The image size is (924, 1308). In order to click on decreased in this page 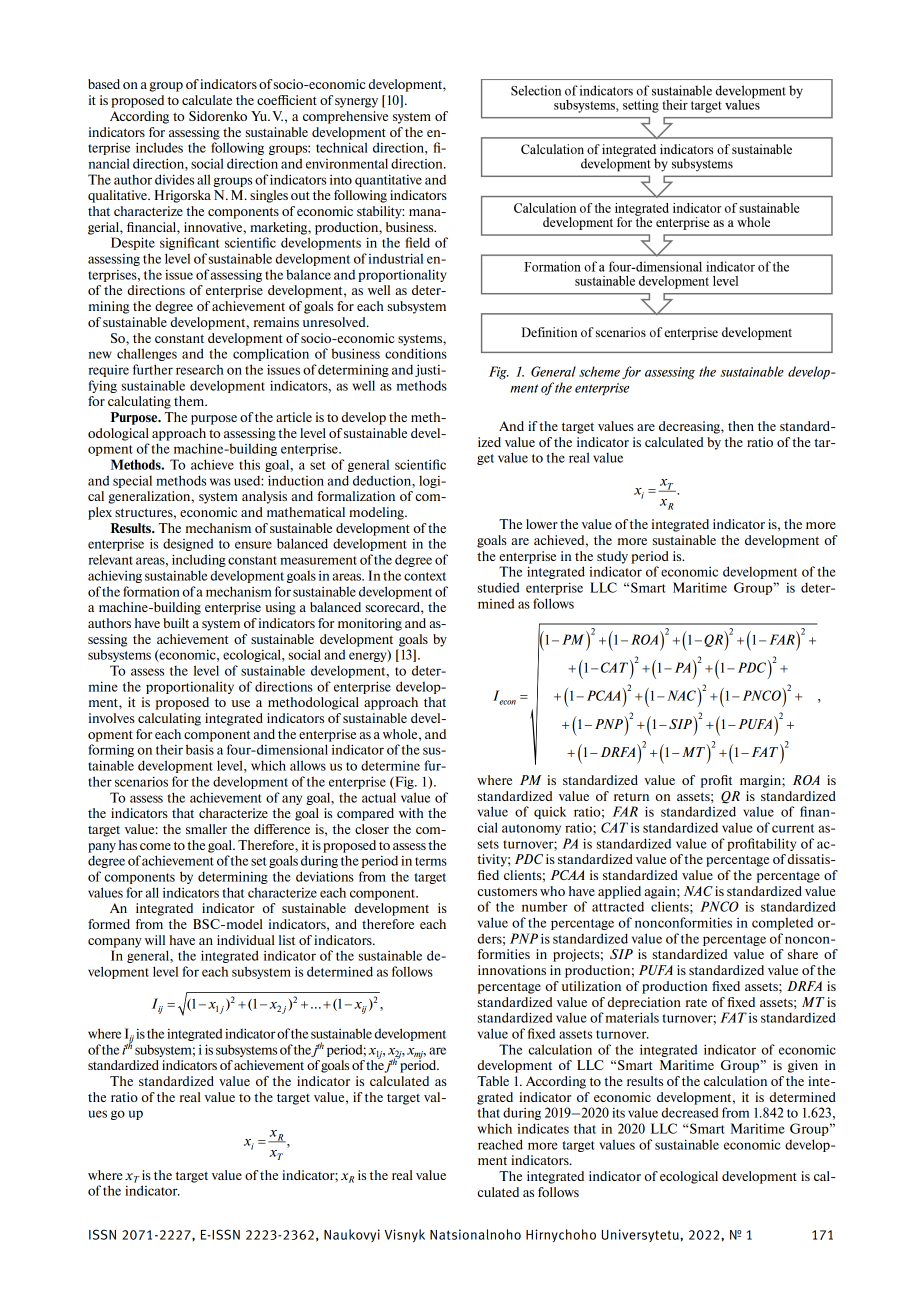, I will do `click(689, 1112)`.
